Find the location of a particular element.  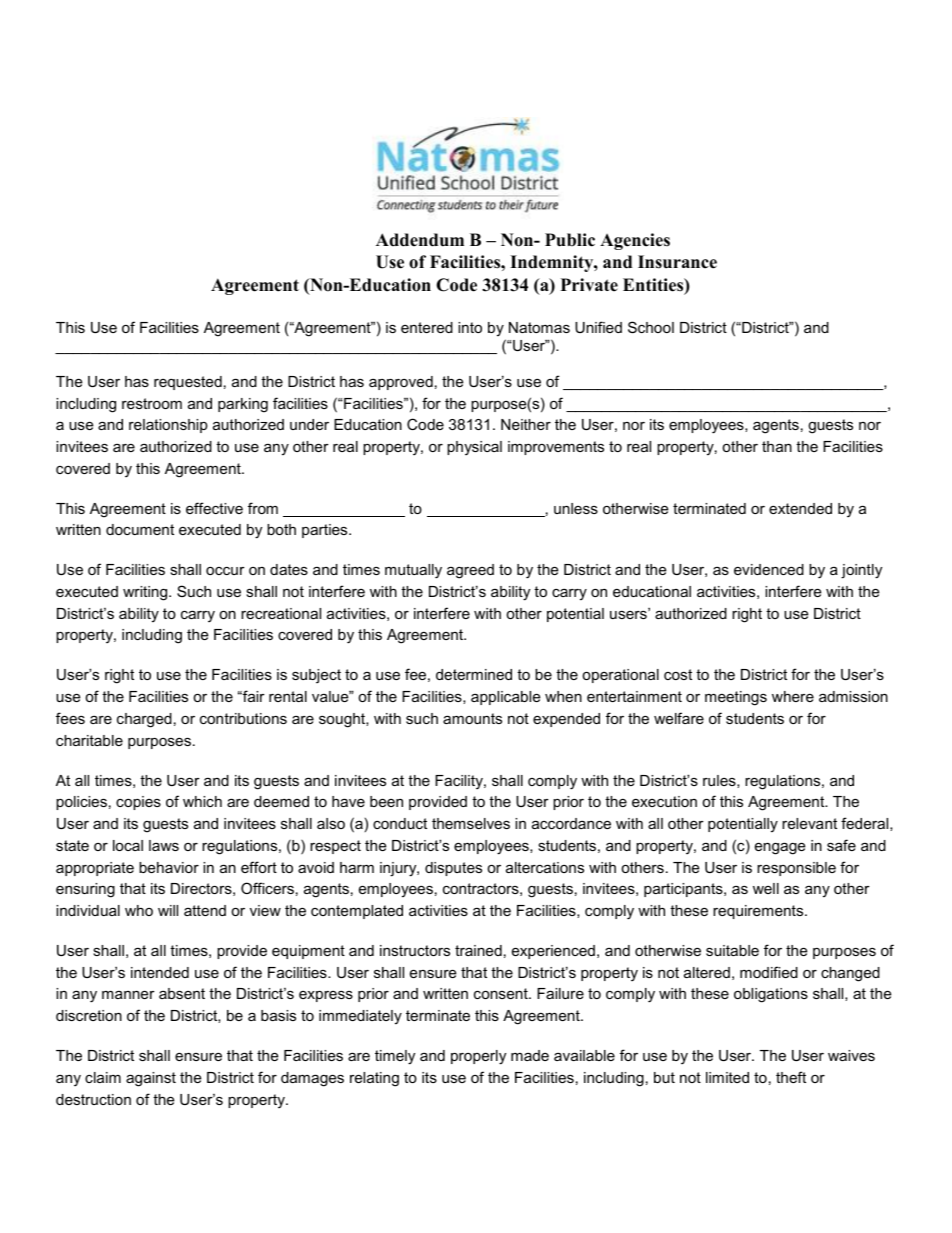

themselves is located at coordinates (471, 823).
